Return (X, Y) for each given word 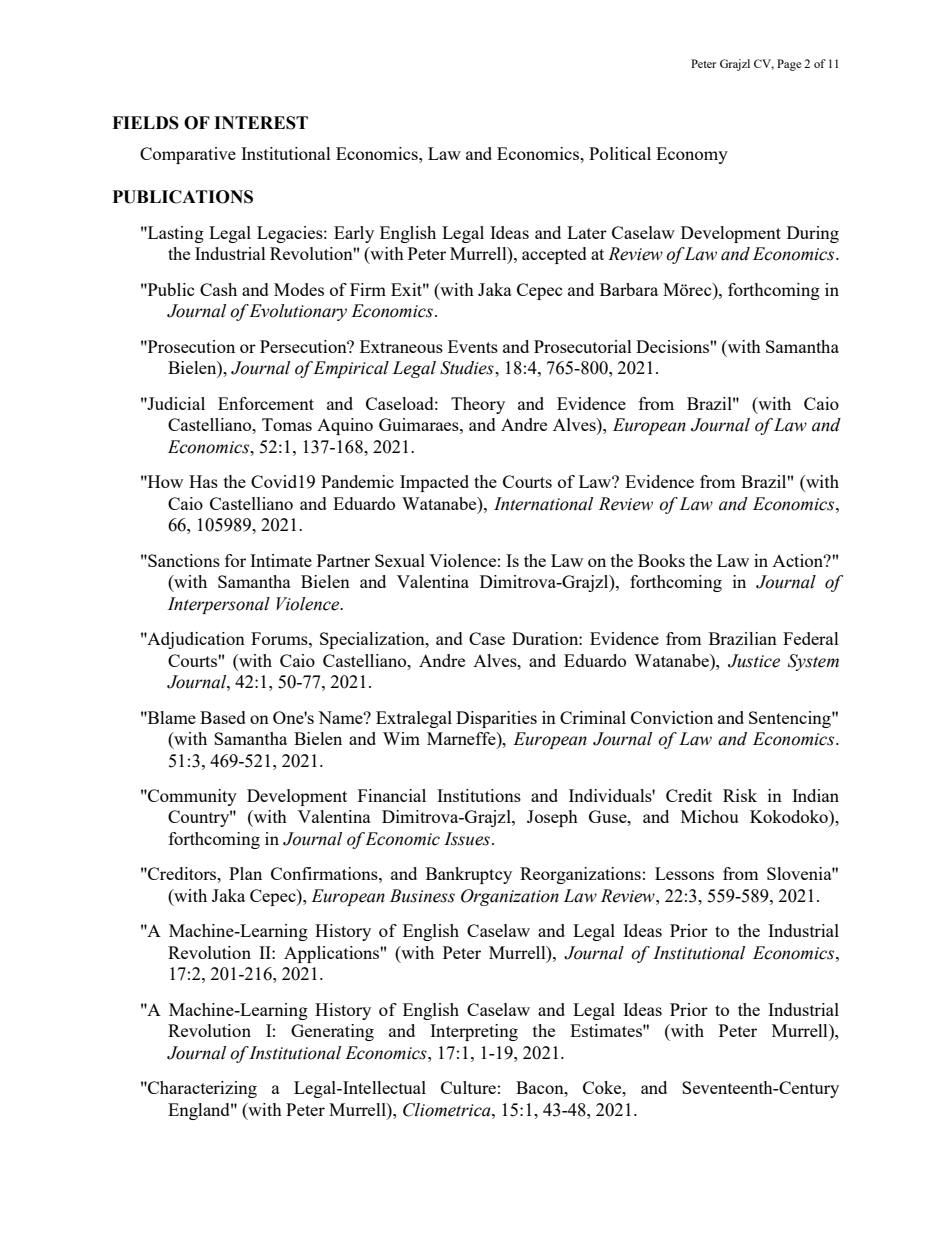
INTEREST (261, 123)
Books (661, 560)
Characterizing (201, 1089)
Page (789, 65)
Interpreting (474, 1032)
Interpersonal (219, 605)
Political (620, 153)
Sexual (400, 560)
